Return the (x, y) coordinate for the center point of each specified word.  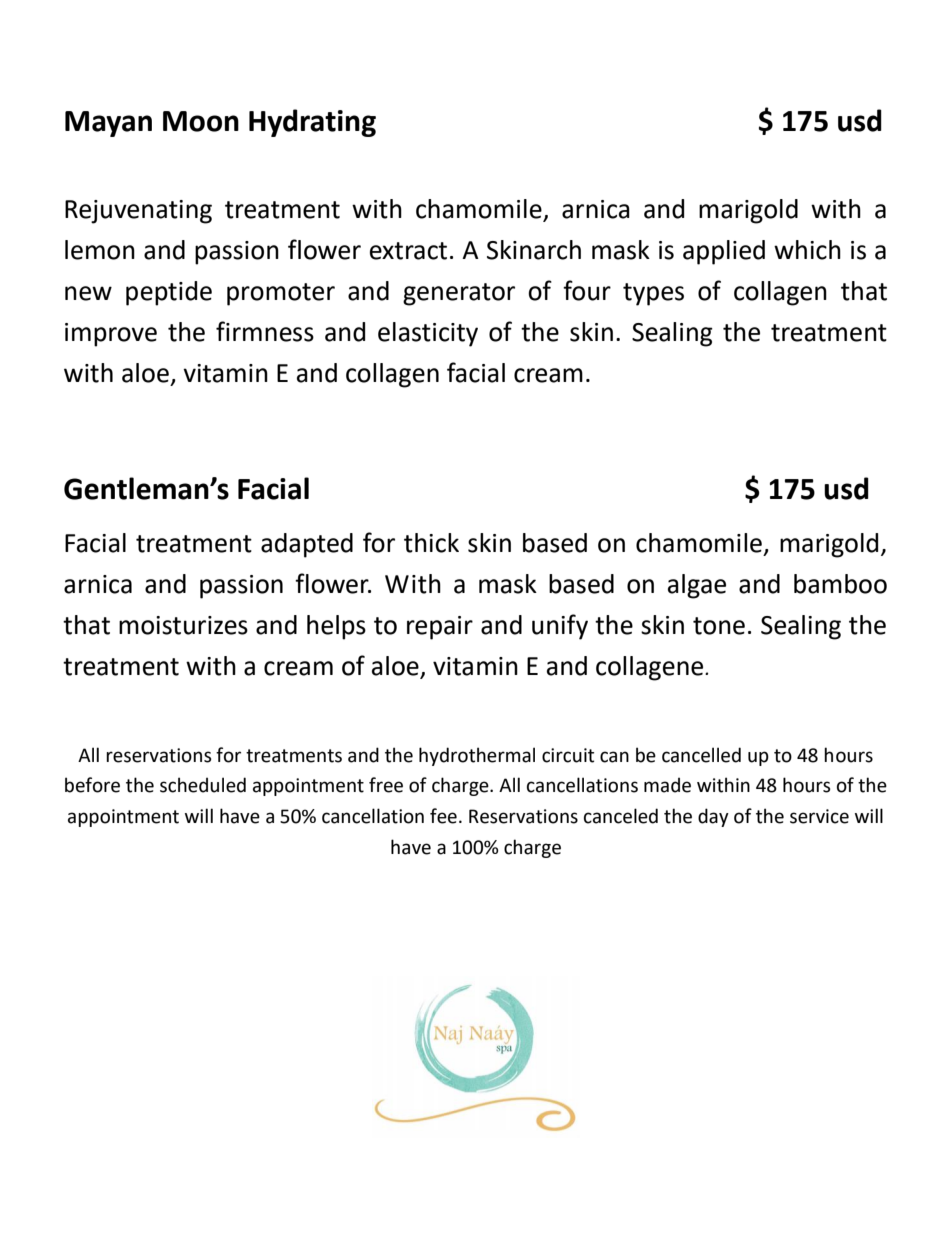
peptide (169, 293)
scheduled (203, 785)
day (713, 817)
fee (443, 816)
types (653, 294)
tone (719, 626)
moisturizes (183, 625)
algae (697, 586)
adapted (307, 545)
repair (440, 628)
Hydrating (312, 123)
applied (724, 252)
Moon (201, 121)
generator (459, 294)
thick (431, 543)
